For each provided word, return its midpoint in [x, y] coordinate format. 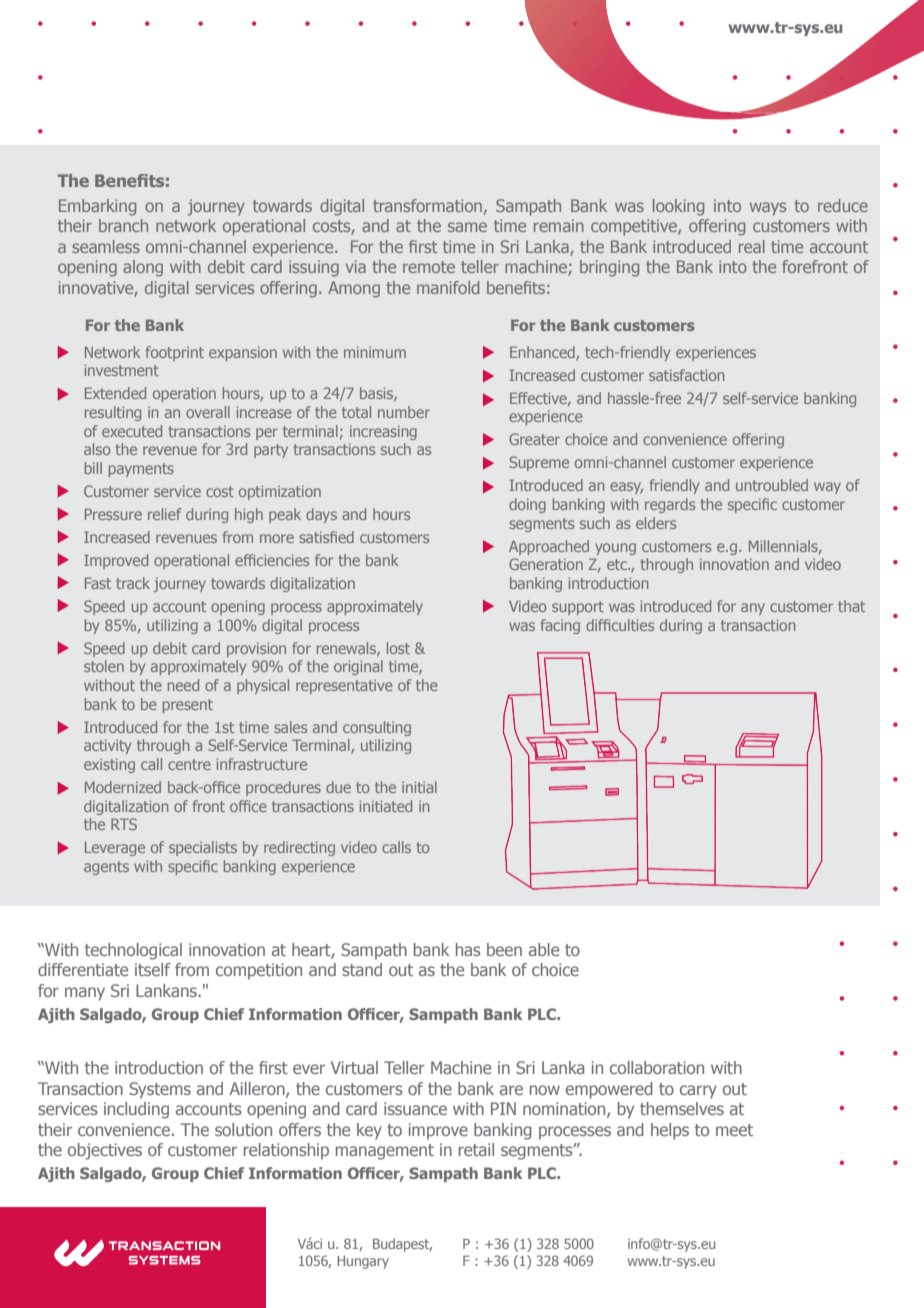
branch [123, 225]
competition [259, 971]
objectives [105, 1151]
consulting [377, 728]
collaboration [657, 1067]
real [752, 246]
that [851, 606]
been [504, 949]
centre [189, 764]
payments [141, 470]
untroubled [772, 485]
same [467, 227]
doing [527, 505]
